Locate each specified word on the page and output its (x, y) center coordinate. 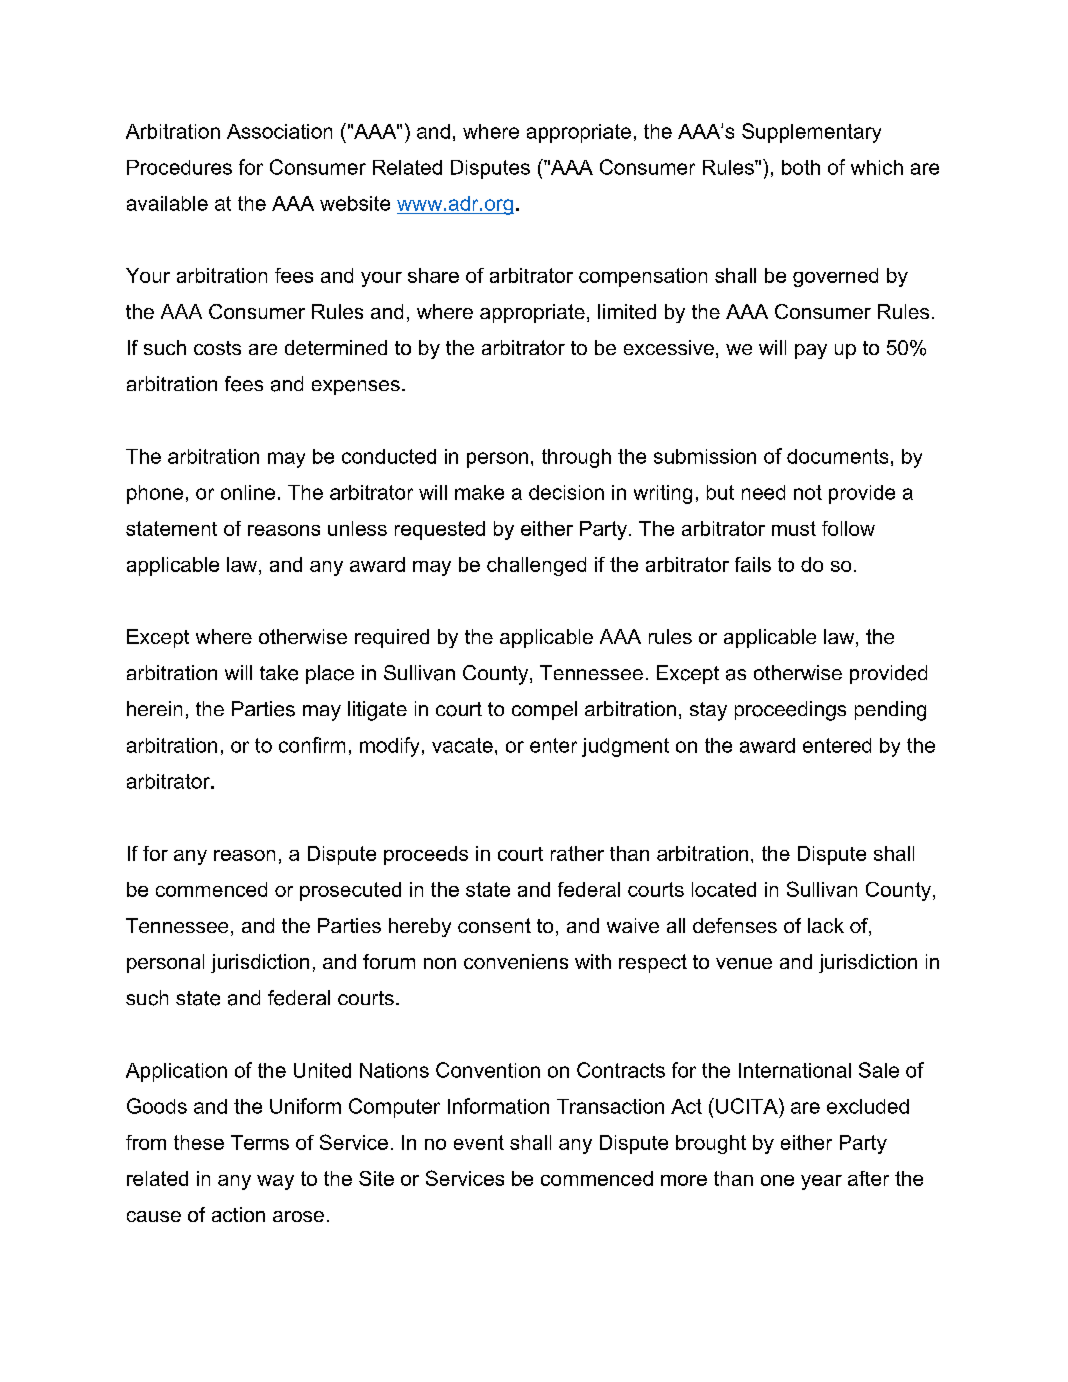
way (275, 1182)
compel (544, 710)
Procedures (179, 167)
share (433, 275)
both (801, 167)
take (279, 673)
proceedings (790, 711)
